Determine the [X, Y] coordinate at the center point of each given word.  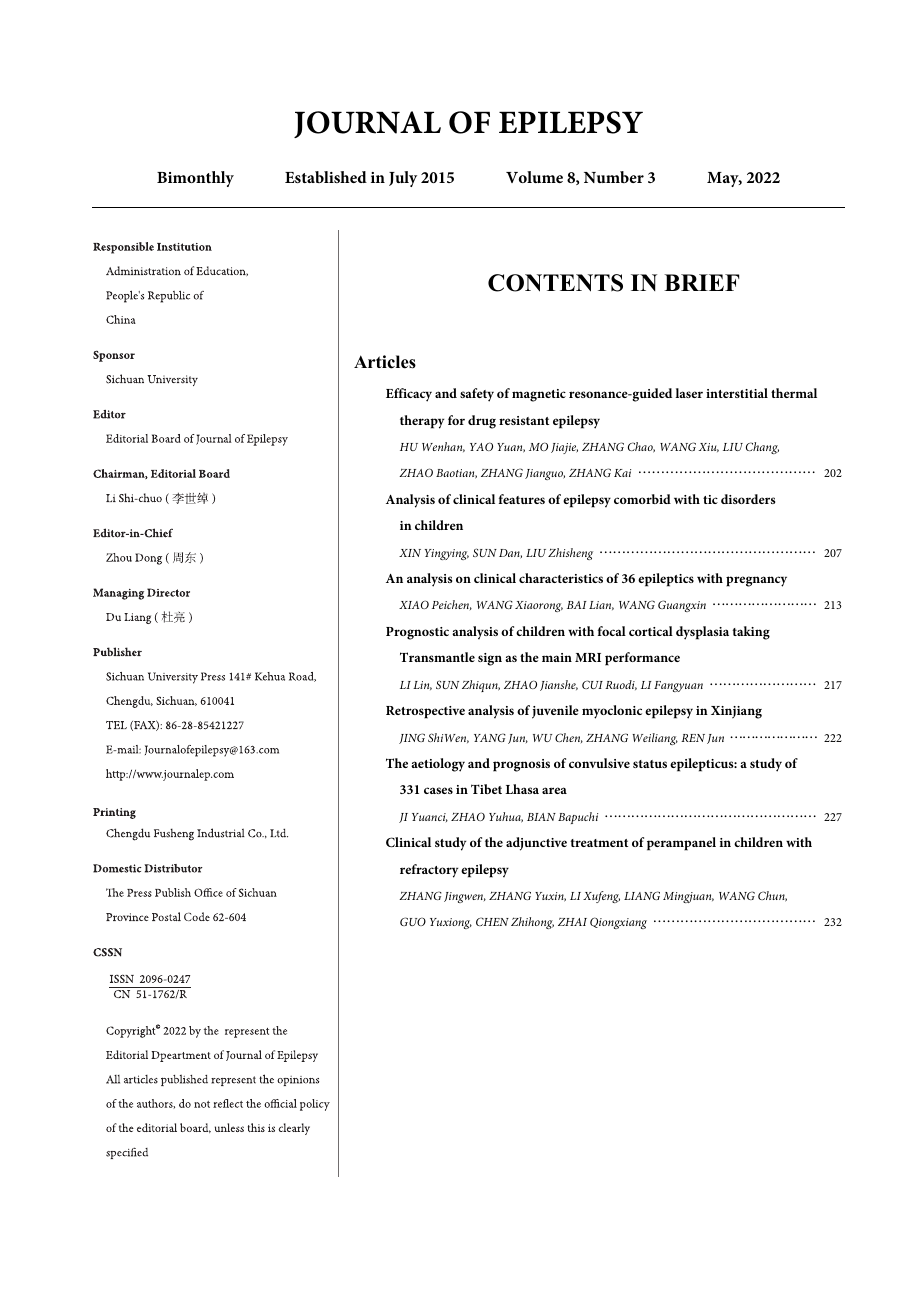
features [522, 499]
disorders [748, 499]
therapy [422, 422]
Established [326, 177]
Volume [534, 177]
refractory [429, 871]
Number [614, 177]
